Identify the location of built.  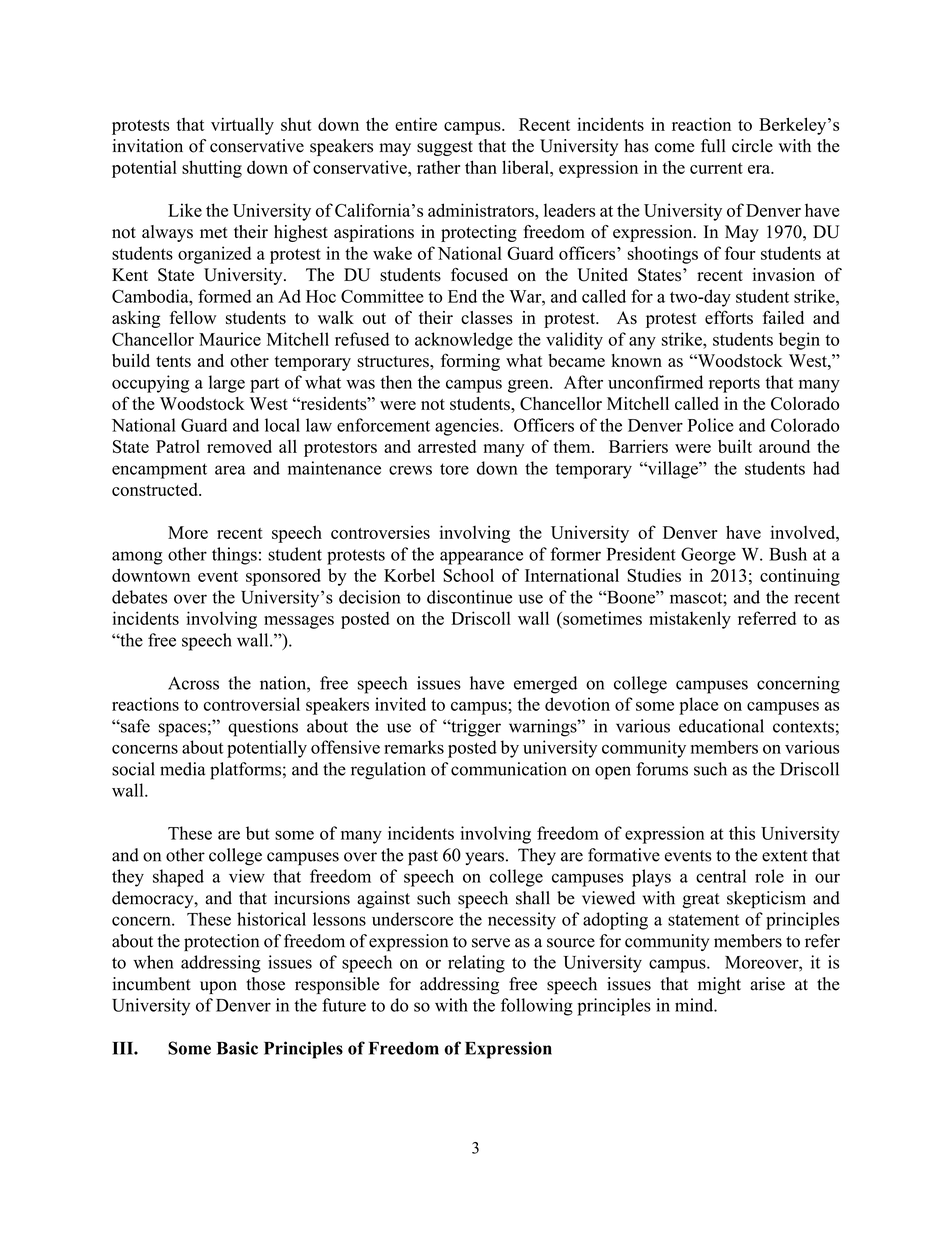
(735, 446).
